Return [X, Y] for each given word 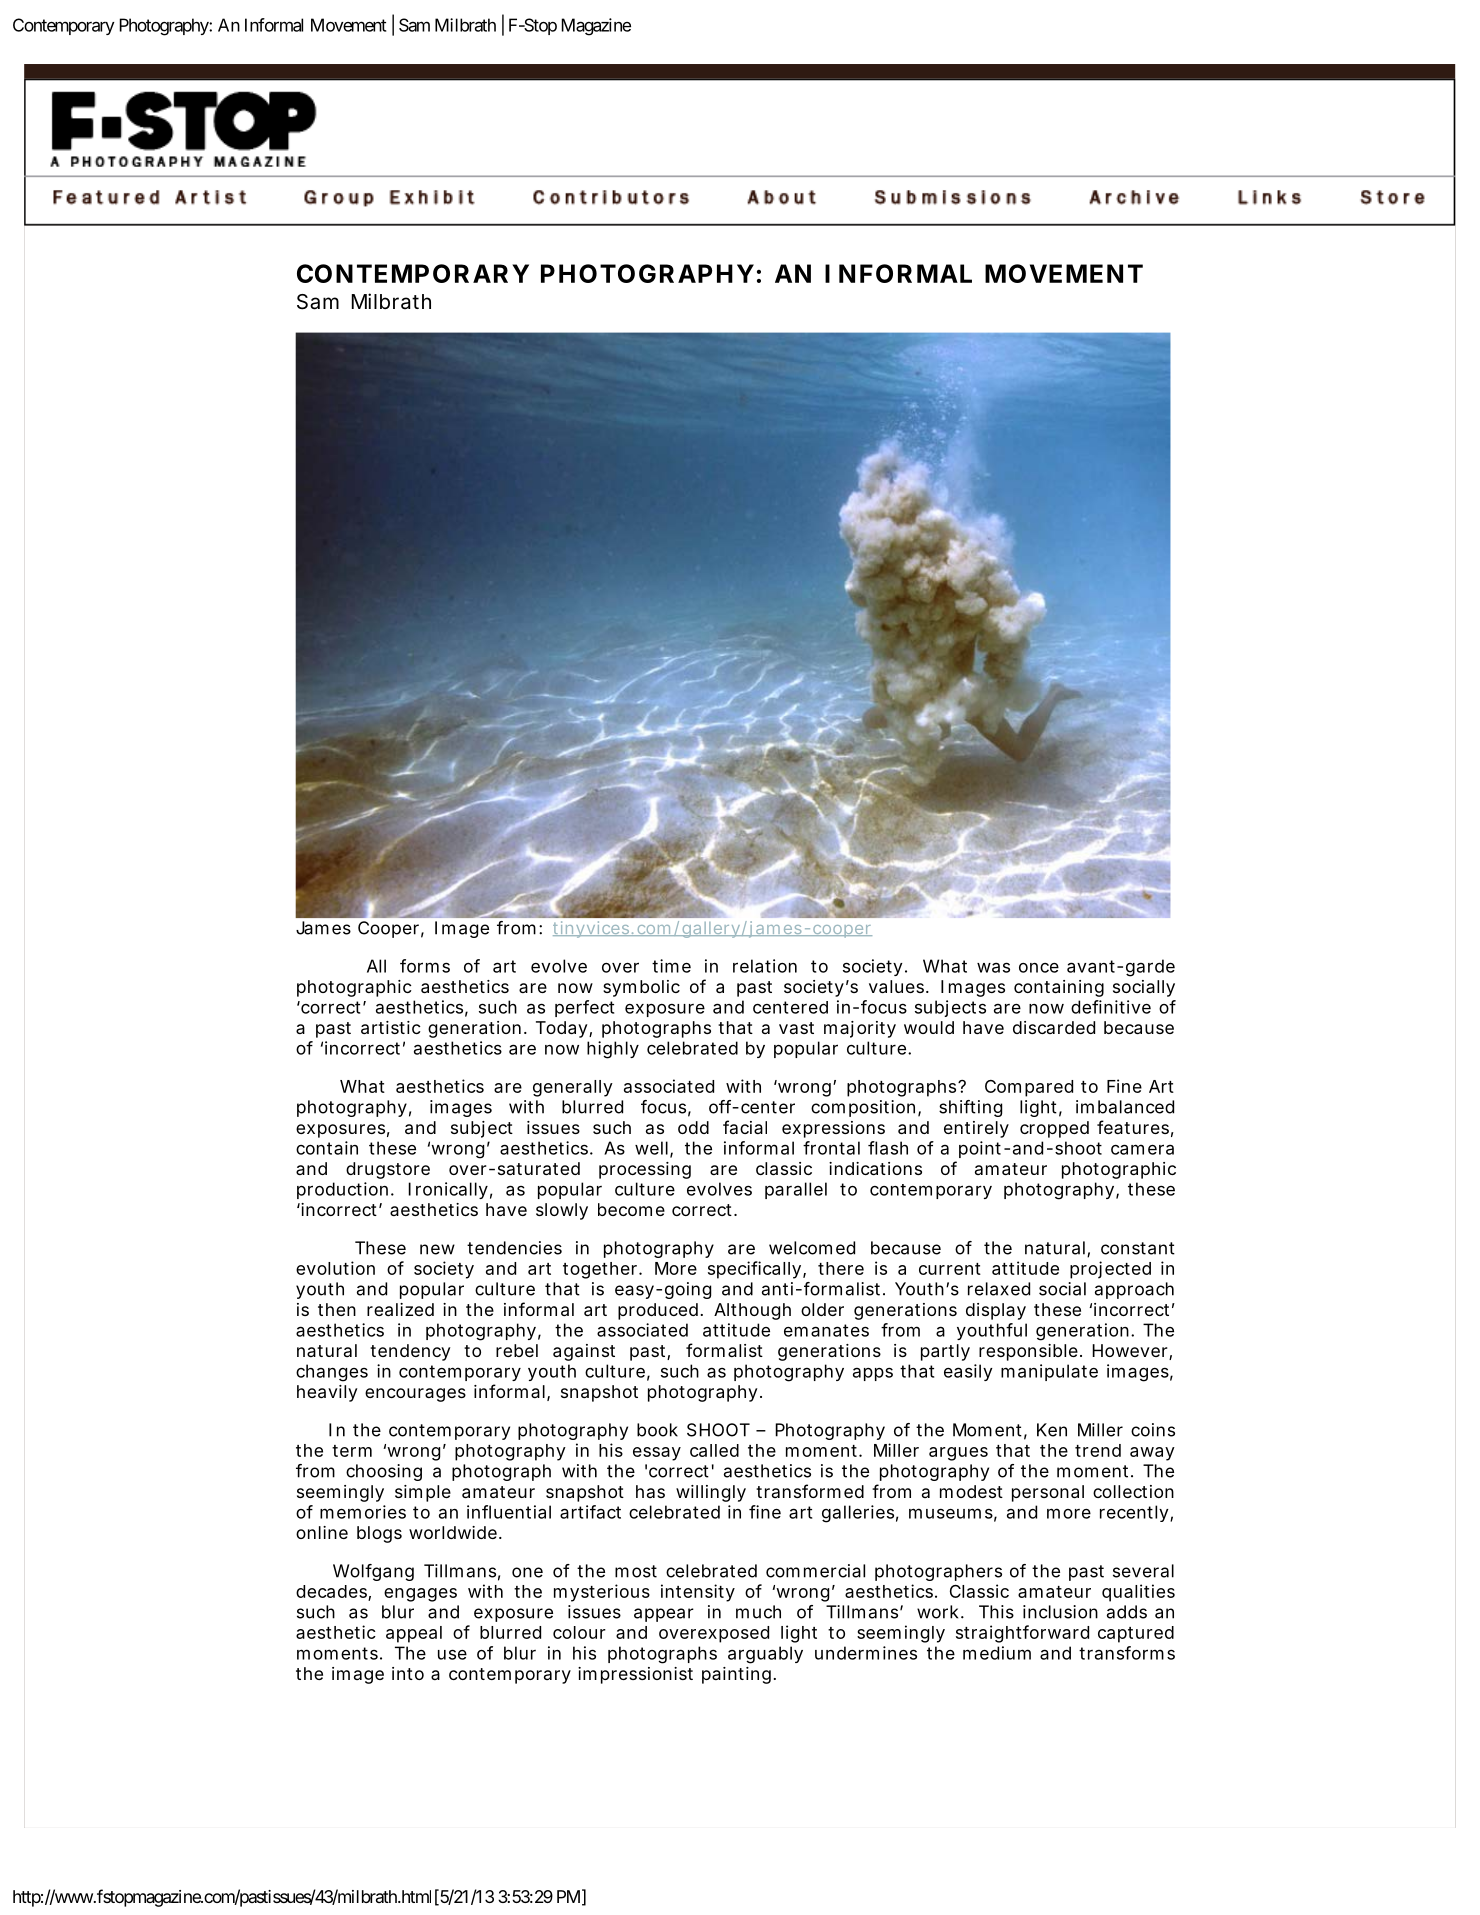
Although [752, 1311]
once [1039, 968]
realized [400, 1309]
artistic [391, 1027]
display [996, 1311]
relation [765, 966]
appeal [414, 1634]
